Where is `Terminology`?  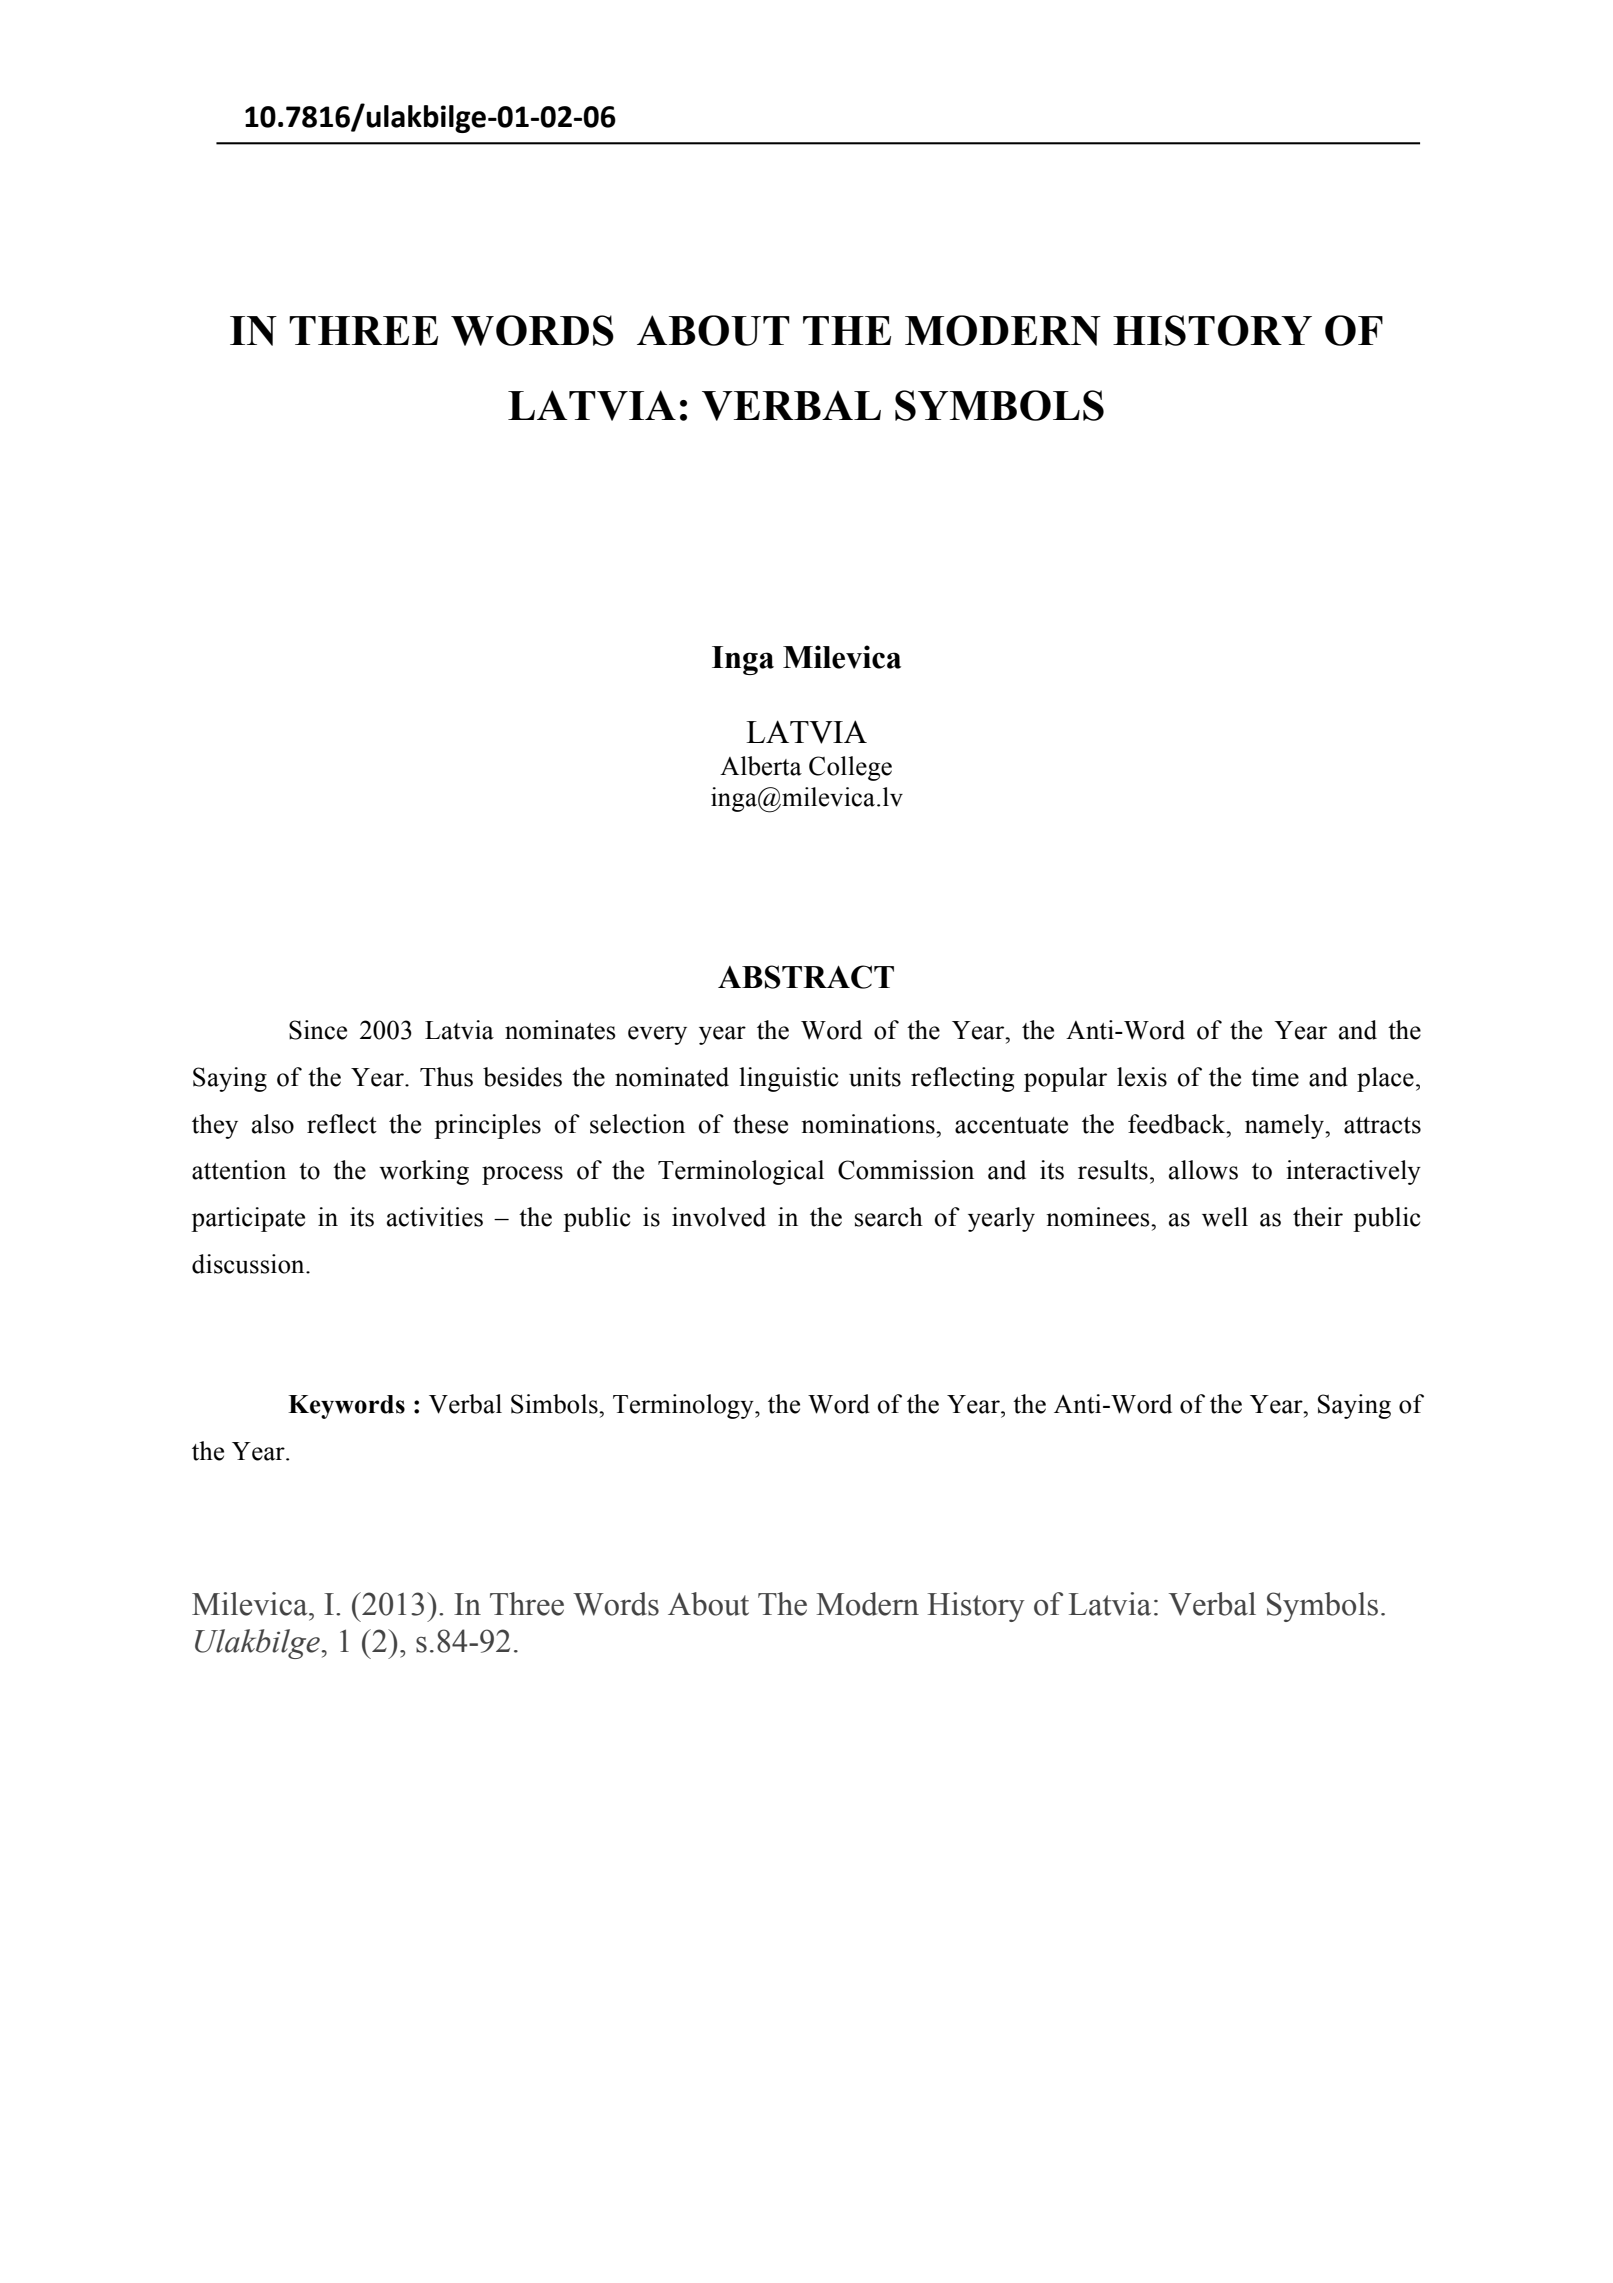
Terminology is located at coordinates (684, 1406).
